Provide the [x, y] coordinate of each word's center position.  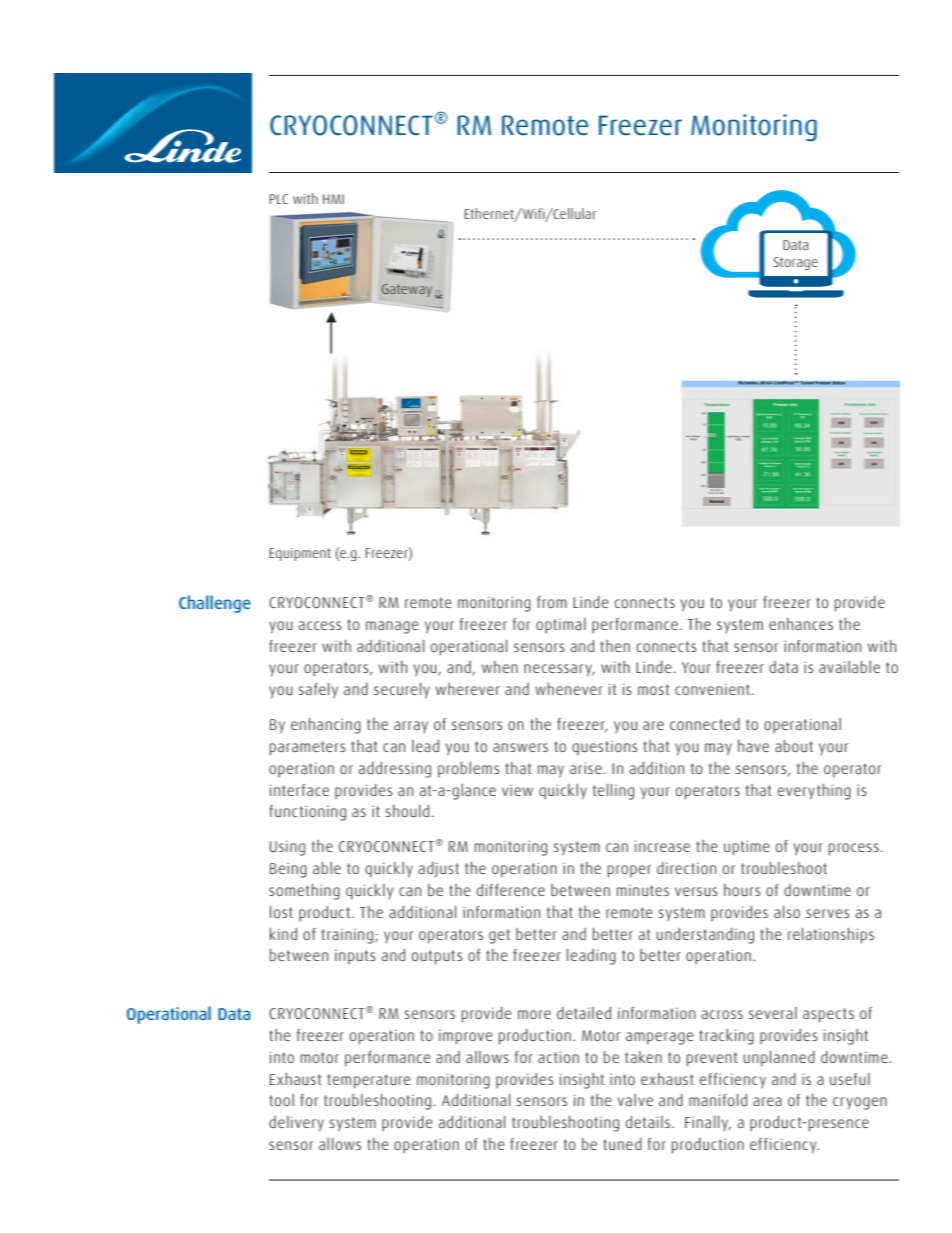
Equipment [300, 554]
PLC [278, 199]
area [767, 1101]
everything [814, 792]
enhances [801, 624]
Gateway [407, 290]
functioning [307, 813]
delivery [296, 1124]
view [517, 790]
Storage [795, 263]
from [552, 602]
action [558, 1057]
